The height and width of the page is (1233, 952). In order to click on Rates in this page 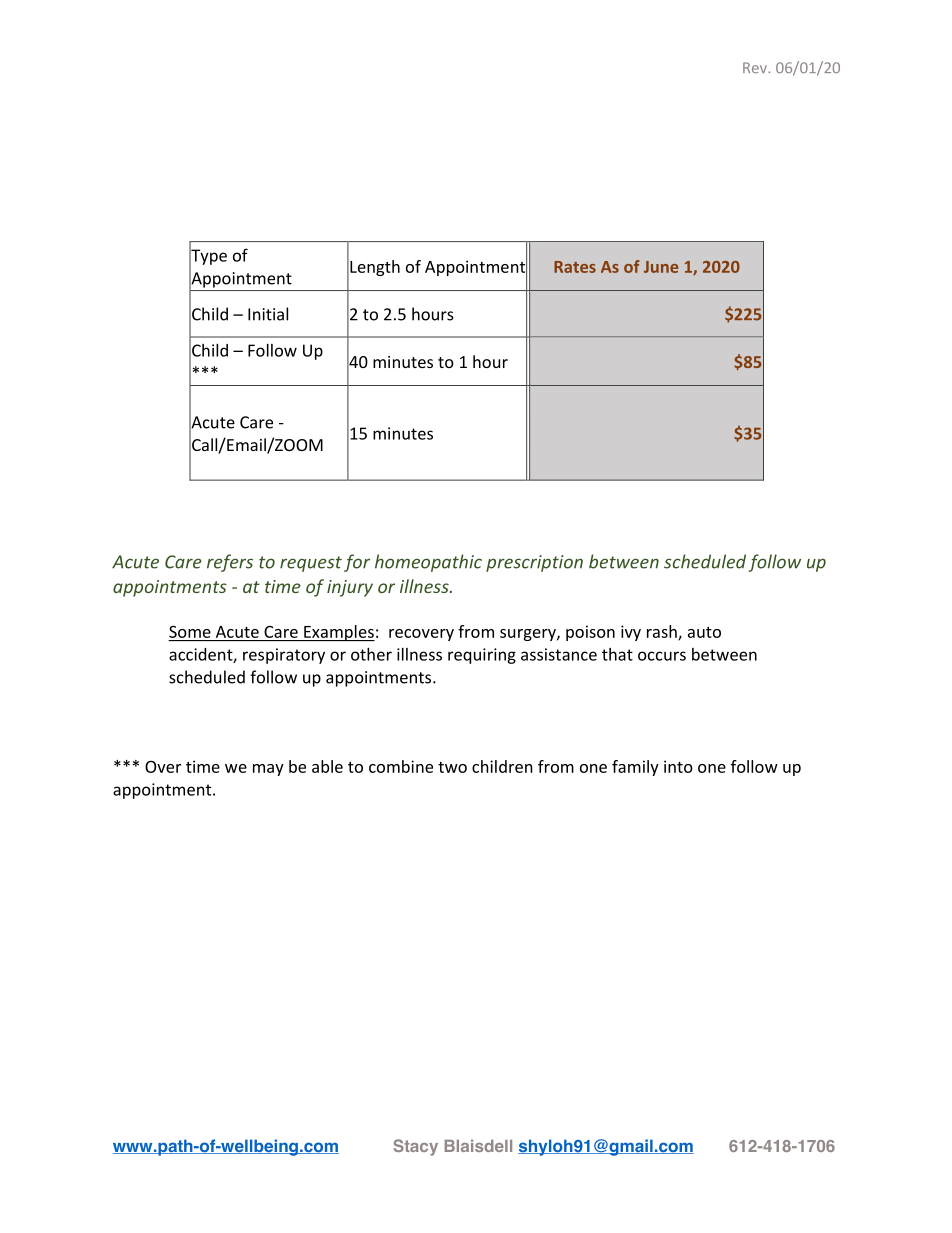, I will do `click(575, 267)`.
